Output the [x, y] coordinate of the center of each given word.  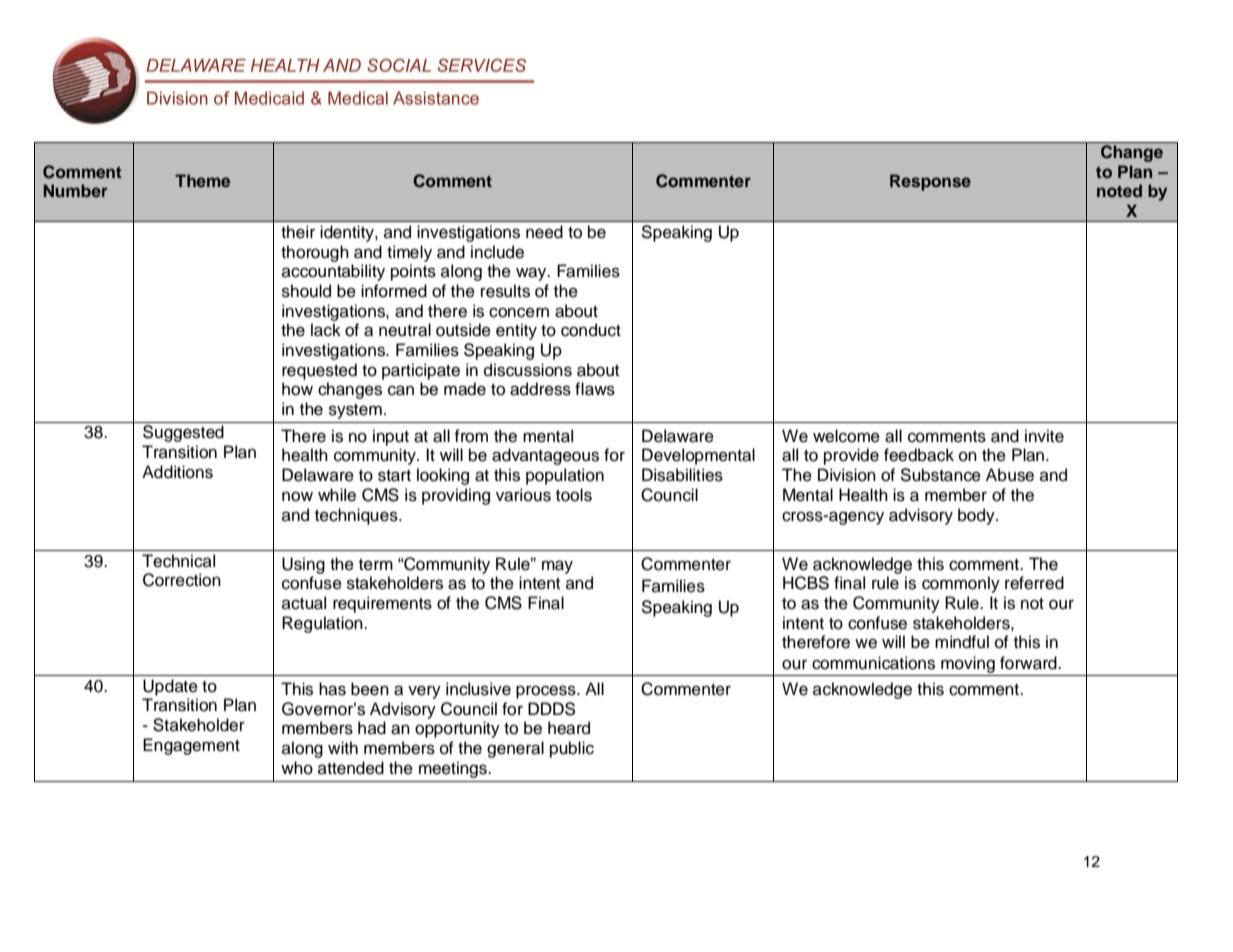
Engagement [191, 746]
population [565, 476]
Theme [202, 180]
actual [304, 603]
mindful [962, 642]
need [544, 232]
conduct [591, 330]
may [557, 567]
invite [1044, 436]
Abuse [1010, 475]
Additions [177, 472]
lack [326, 330]
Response [930, 182]
